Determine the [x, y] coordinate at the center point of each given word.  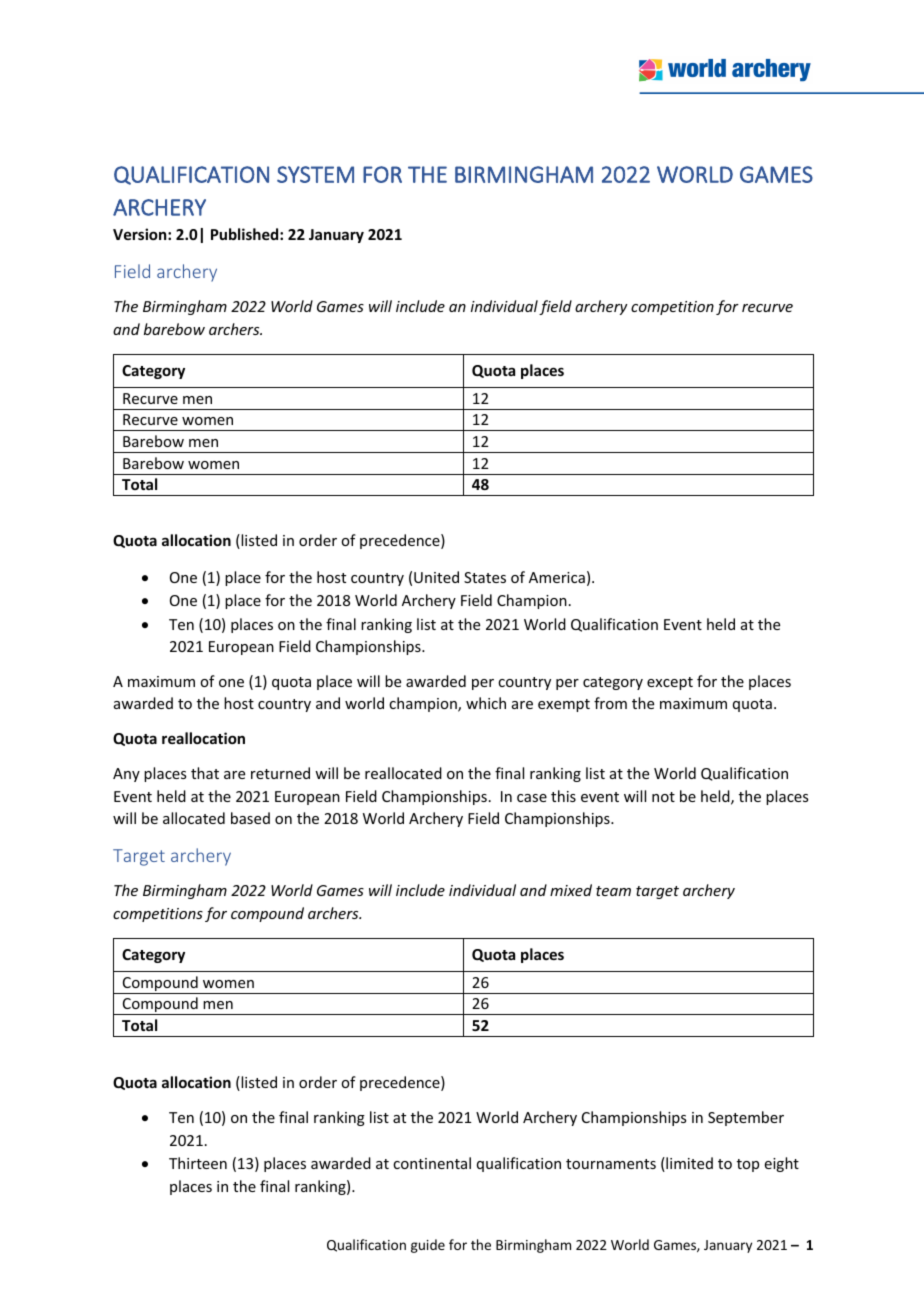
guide [428, 1246]
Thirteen [198, 1163]
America [557, 577]
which [486, 703]
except [670, 683]
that [205, 773]
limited [688, 1164]
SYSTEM [315, 174]
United [436, 577]
